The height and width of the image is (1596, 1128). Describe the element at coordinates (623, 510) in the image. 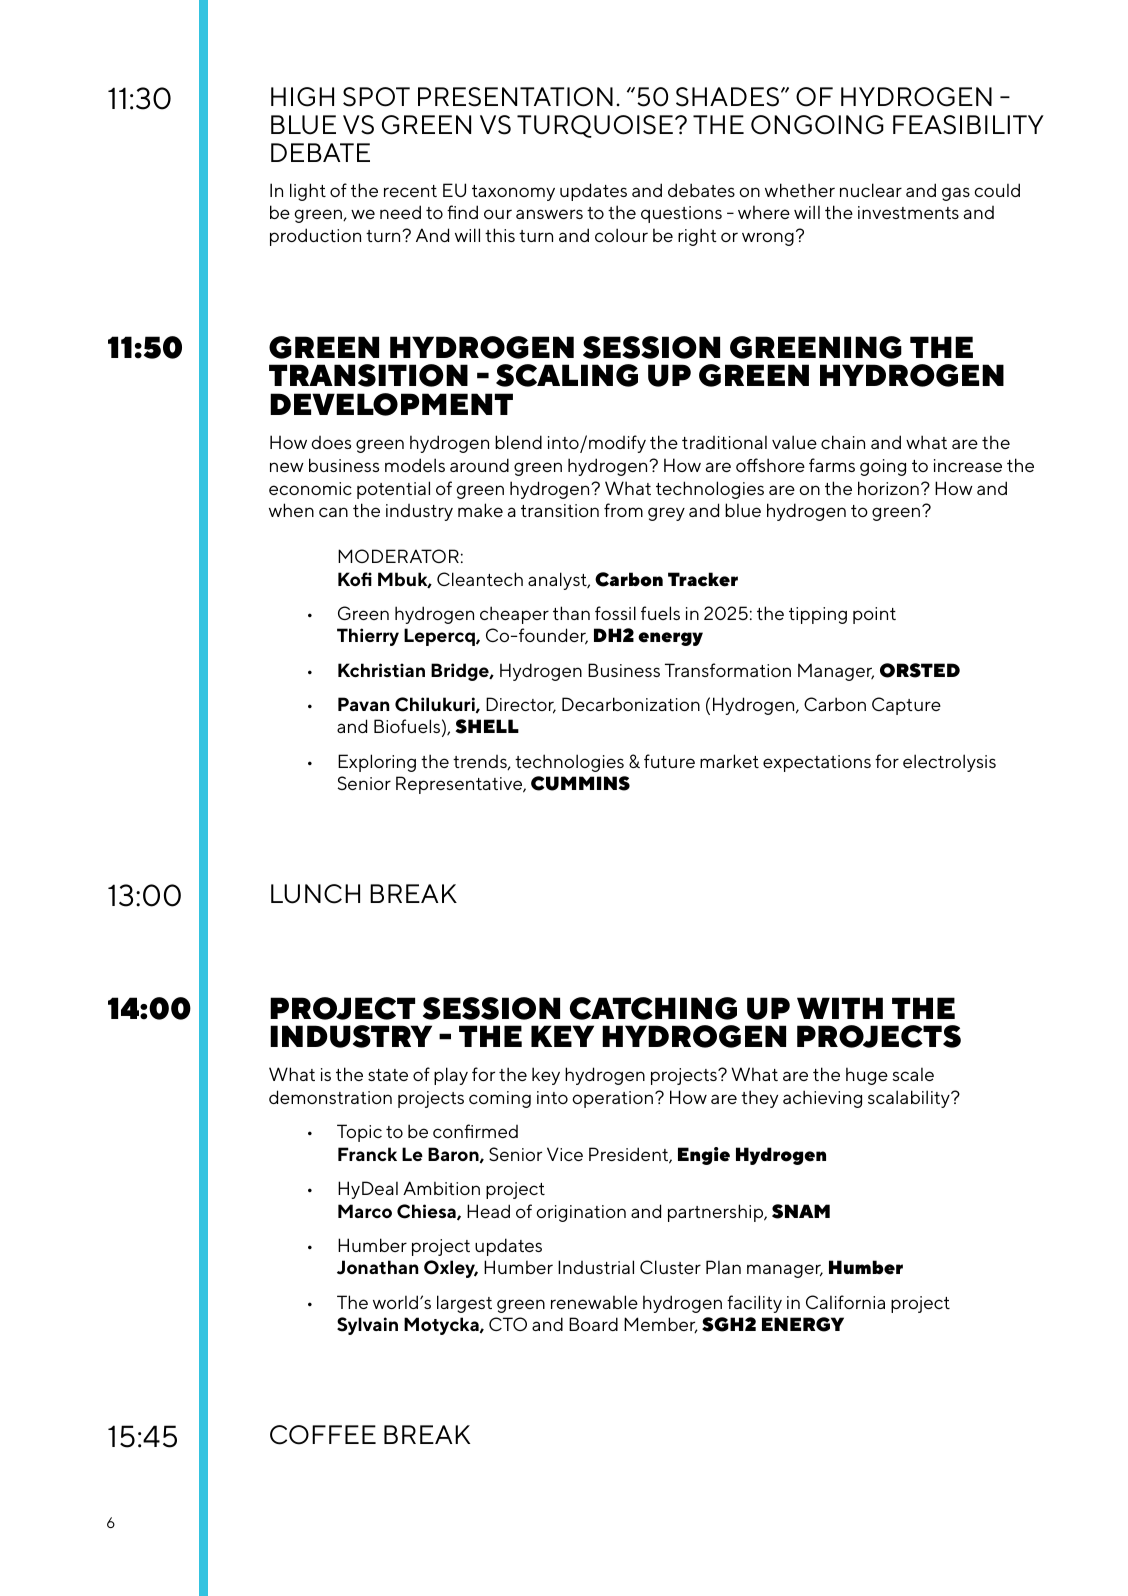

I see `from` at that location.
